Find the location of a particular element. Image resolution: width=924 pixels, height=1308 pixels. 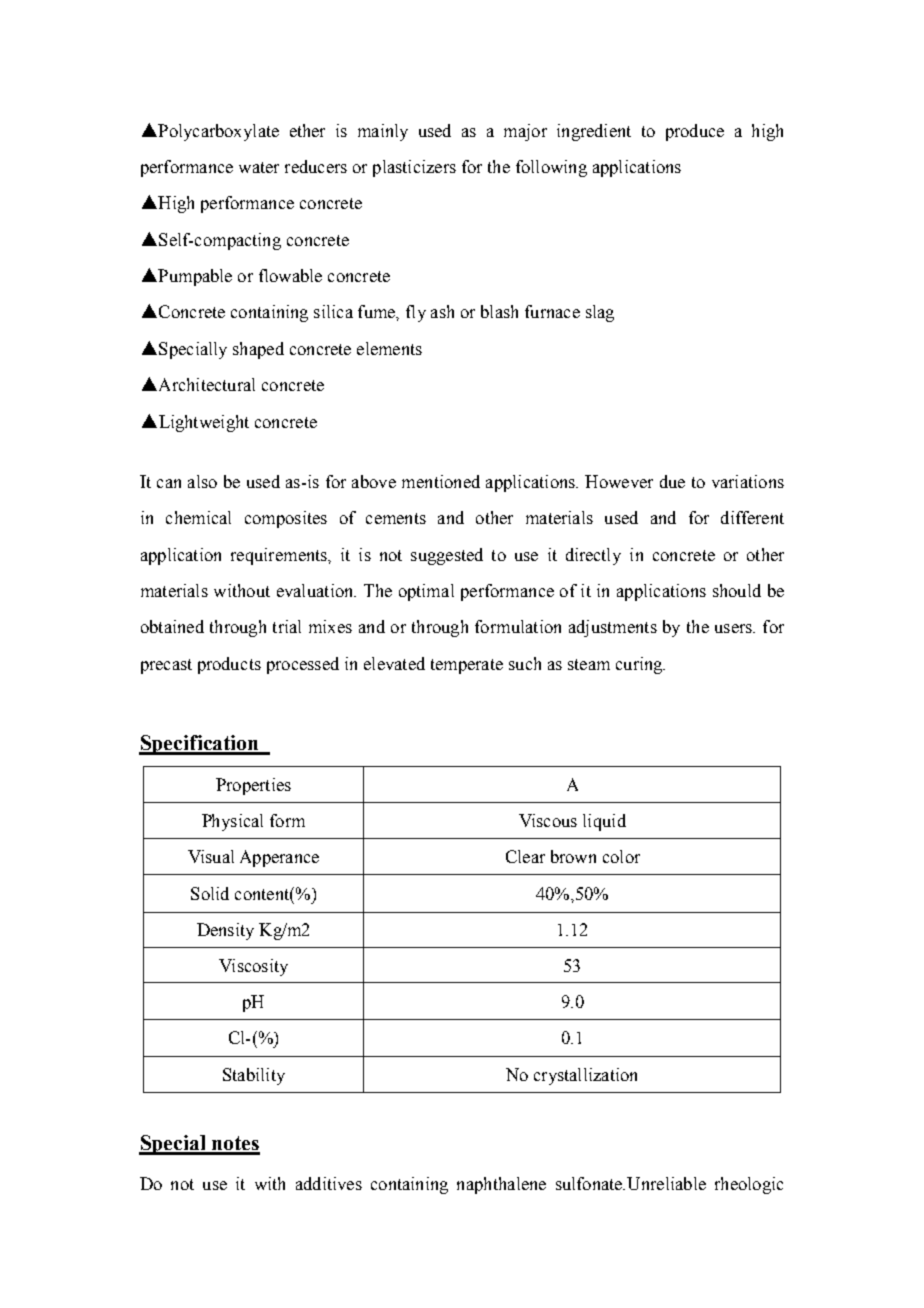

products is located at coordinates (229, 665).
